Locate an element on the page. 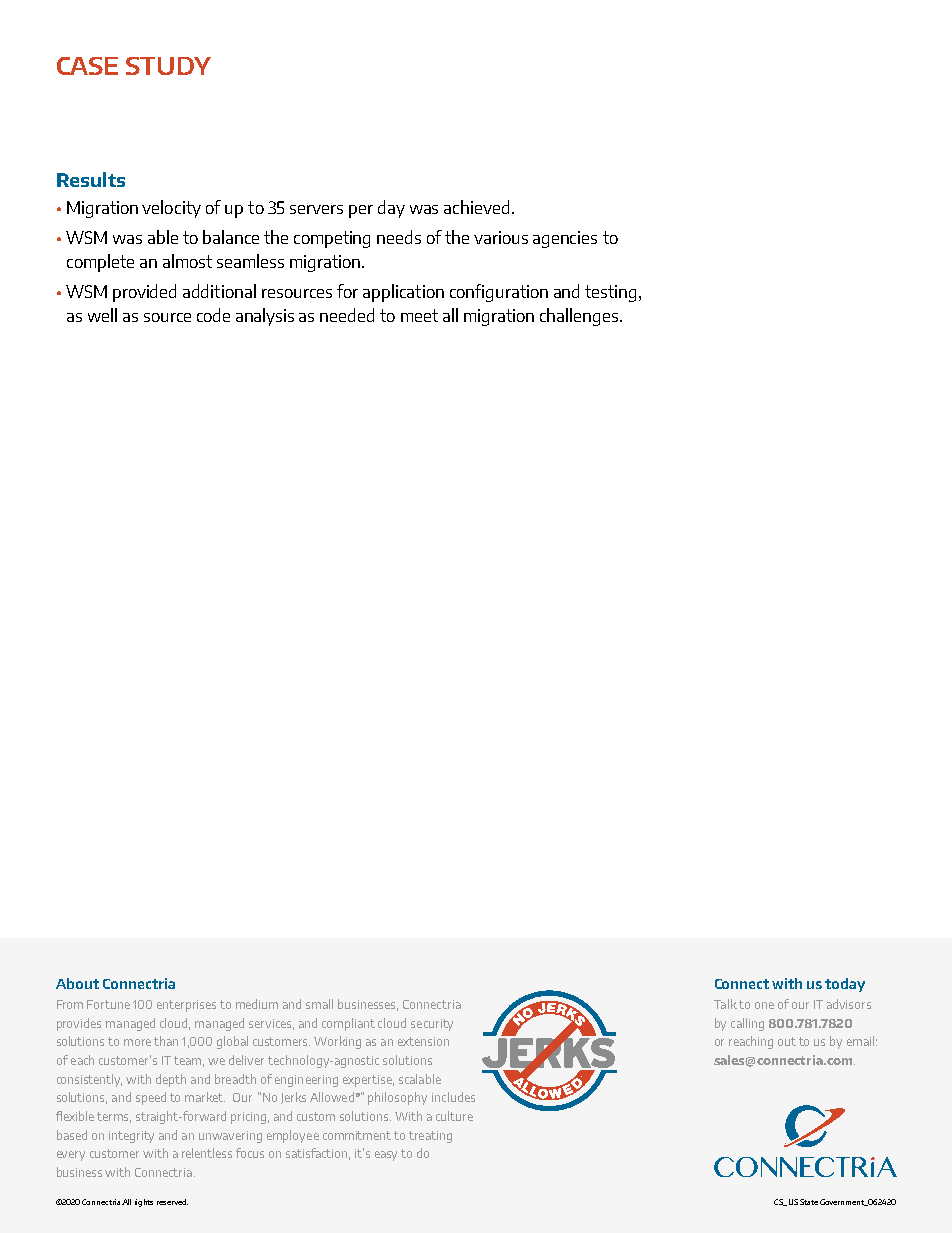  challenges is located at coordinates (579, 317).
